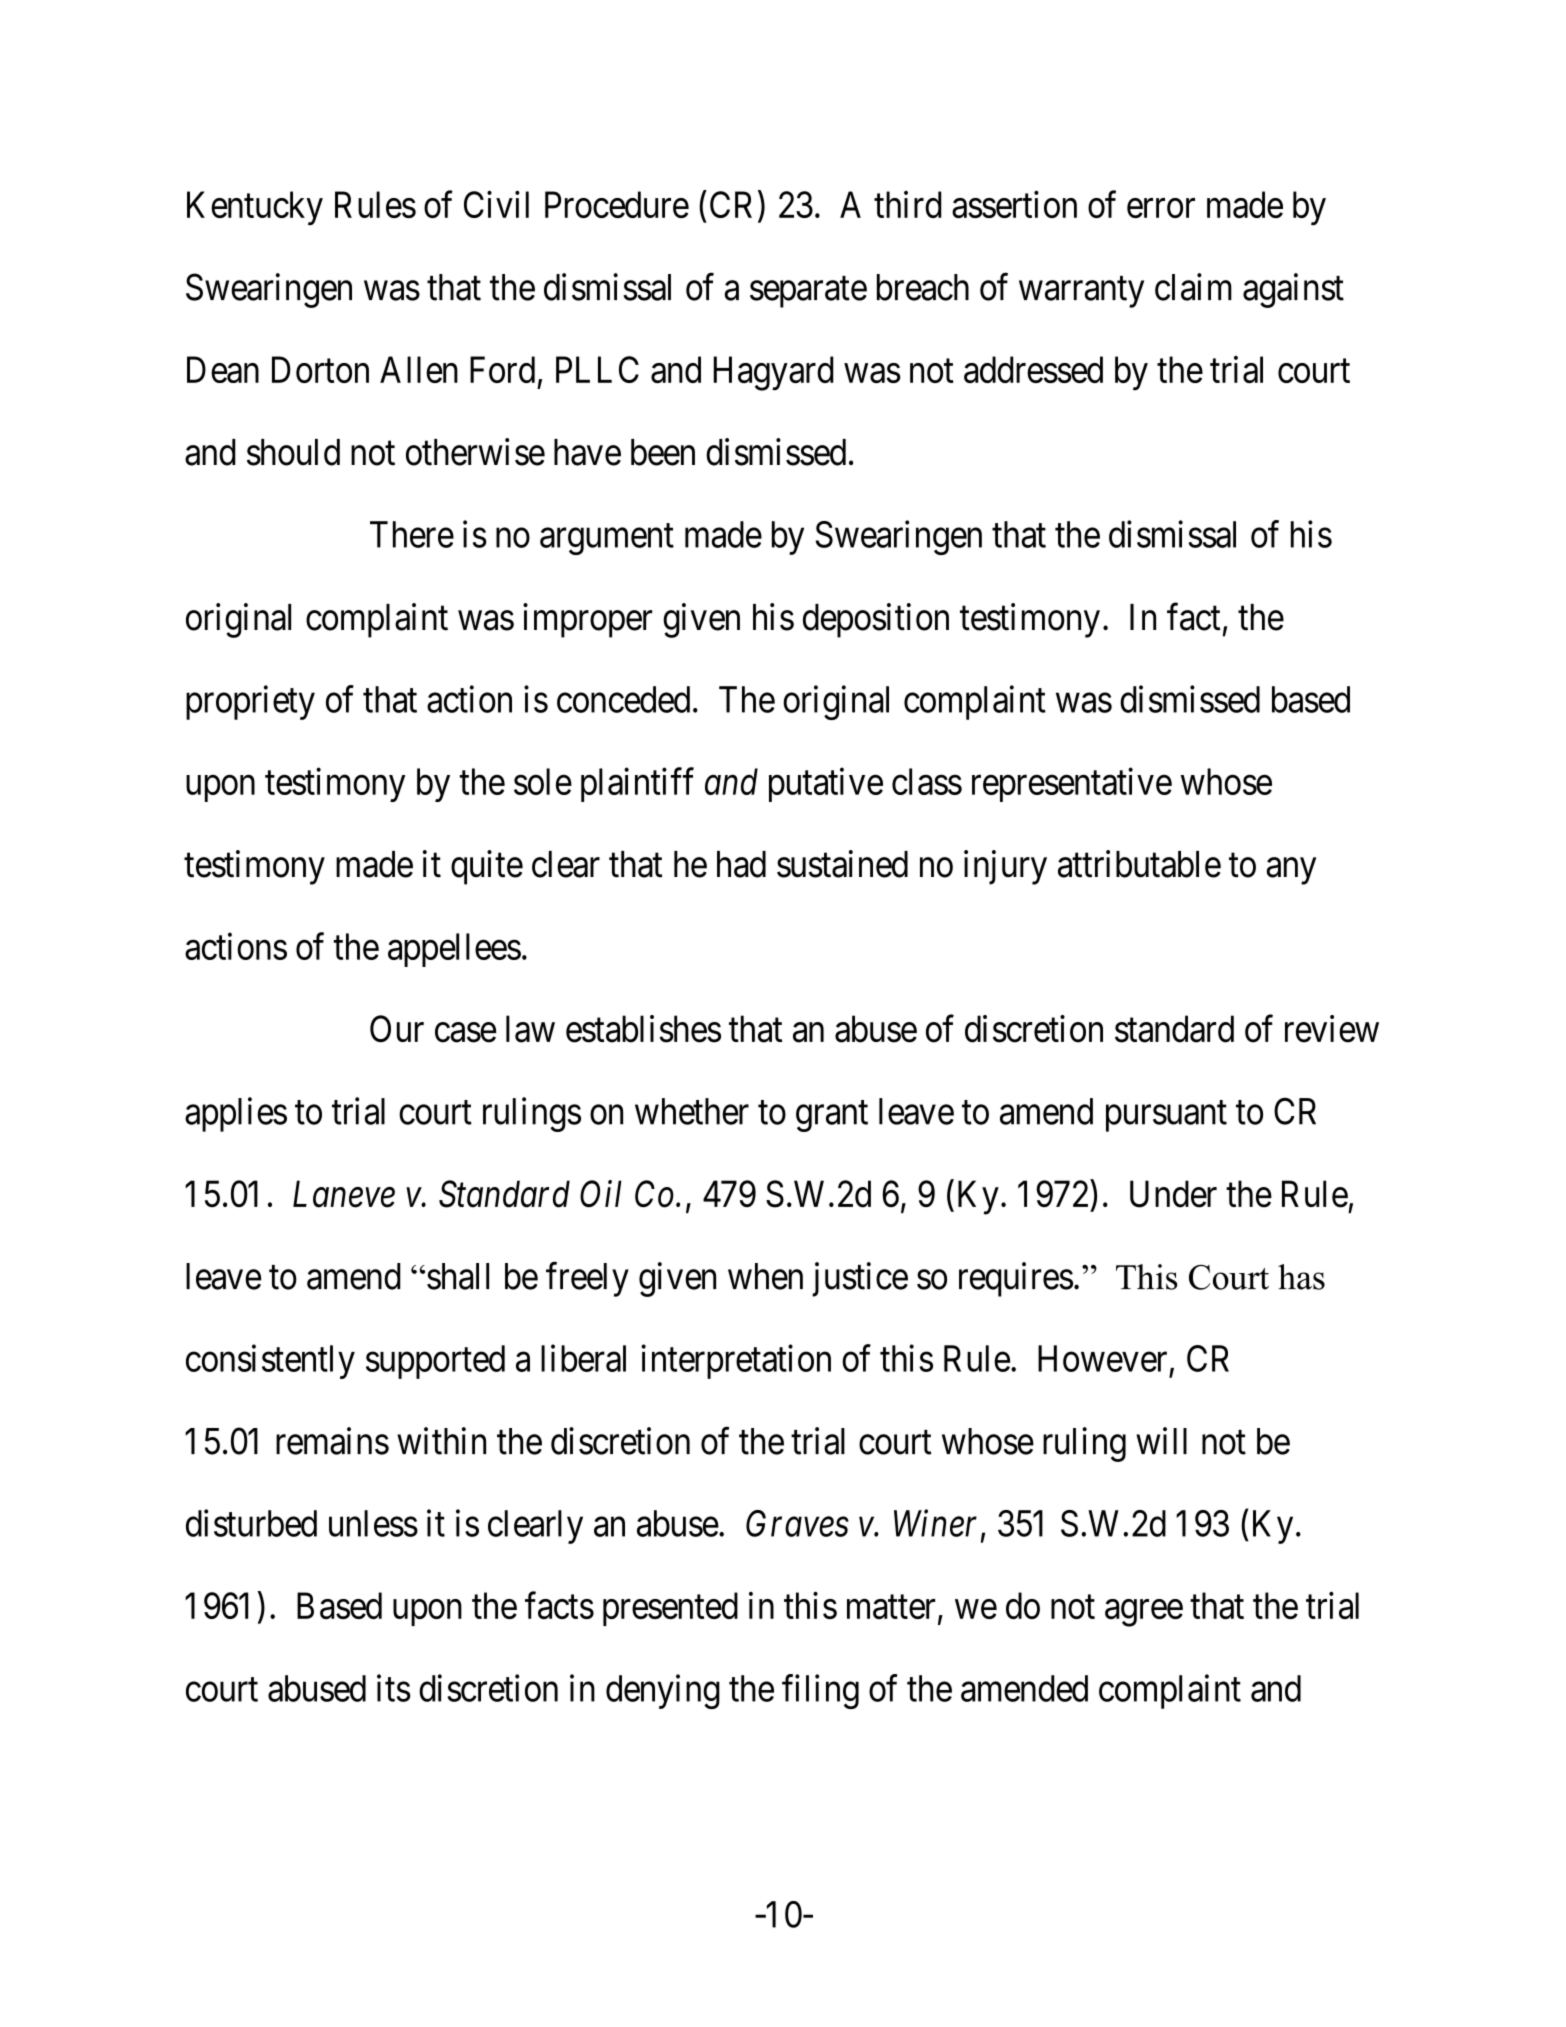 Image resolution: width=1566 pixels, height=2027 pixels. Describe the element at coordinates (820, 1691) in the page. I see `filing` at that location.
